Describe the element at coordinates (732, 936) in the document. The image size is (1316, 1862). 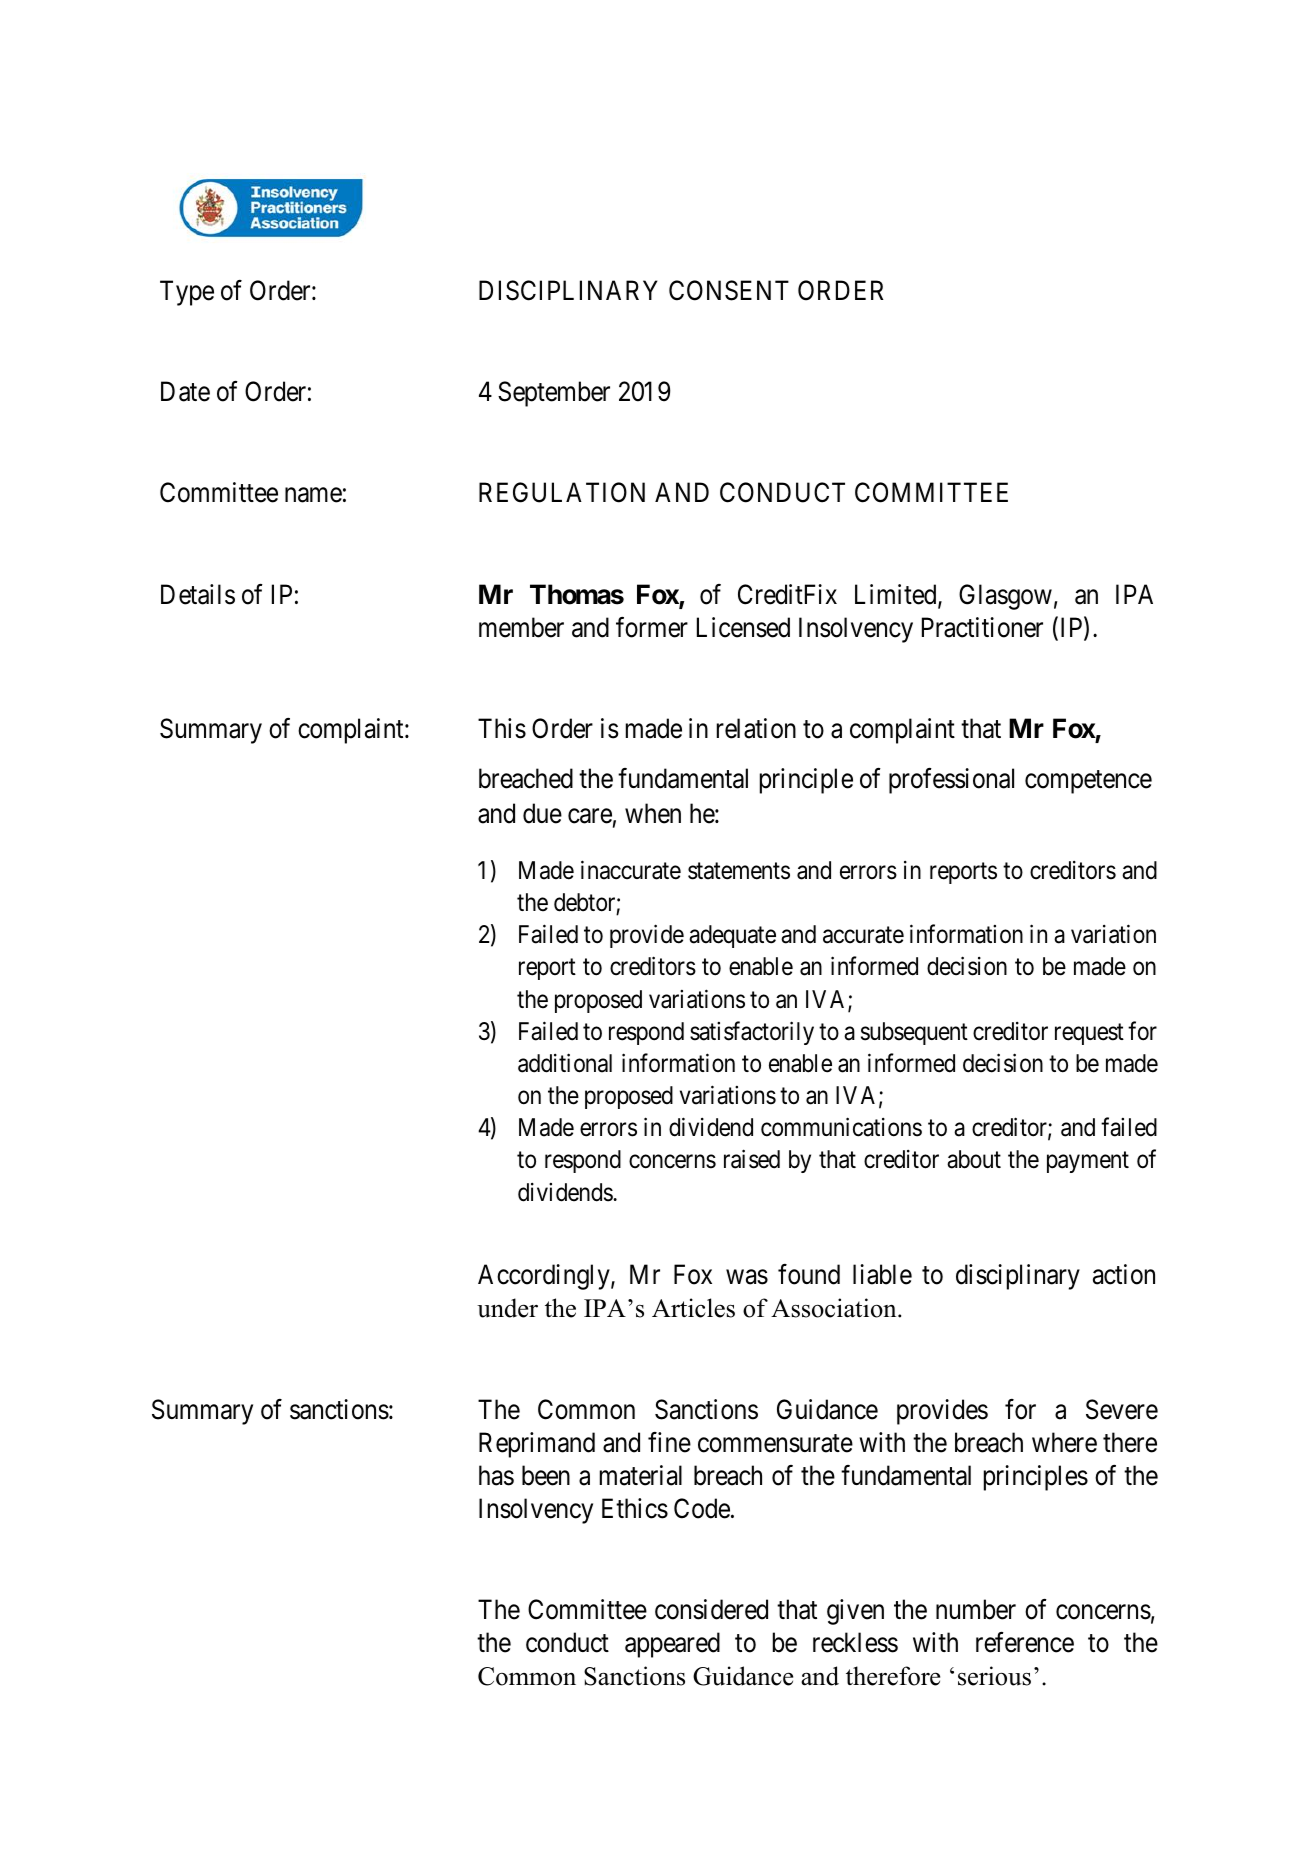
I see `adequate` at that location.
